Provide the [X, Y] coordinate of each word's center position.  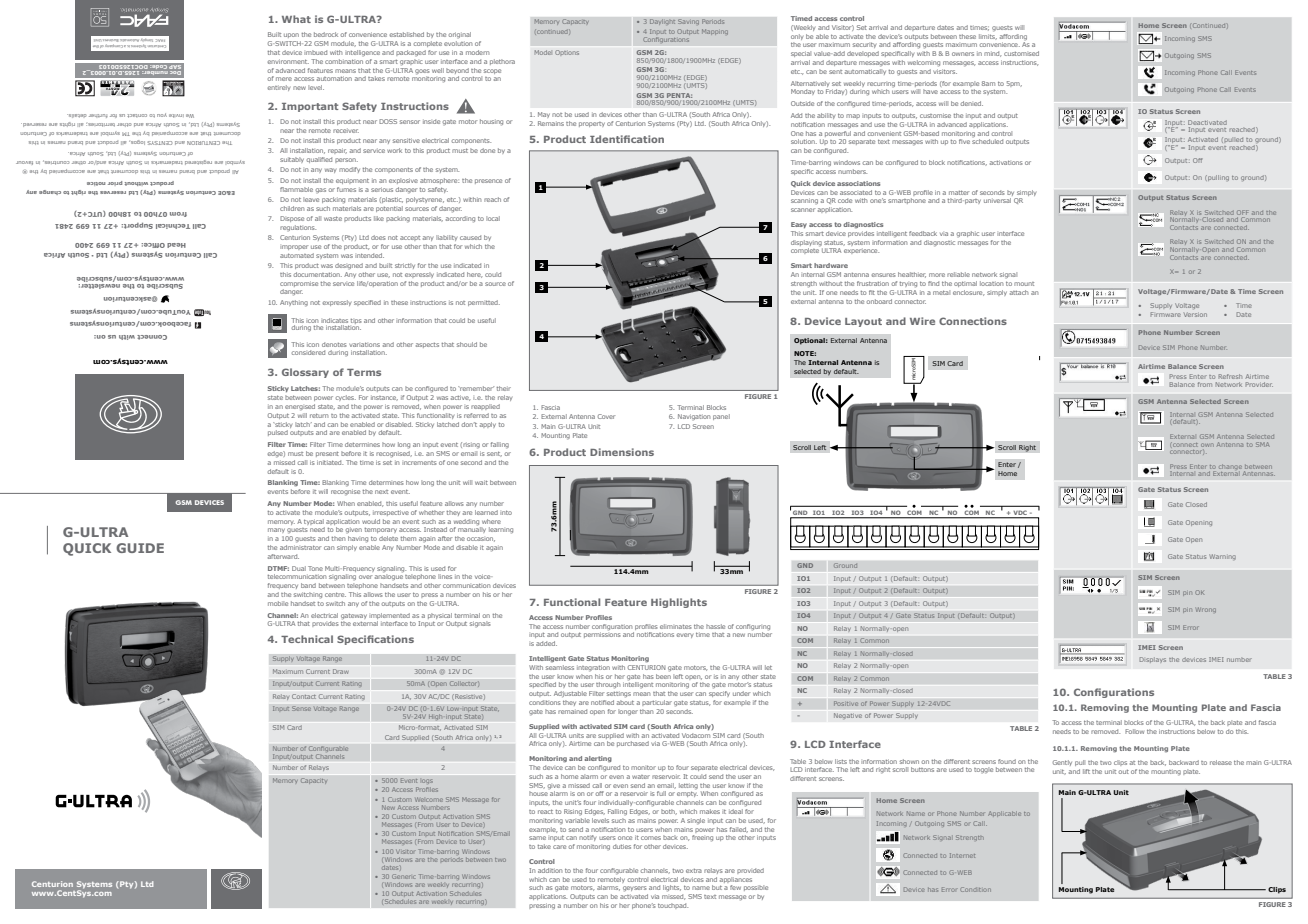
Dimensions [622, 452]
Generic [403, 876]
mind [993, 54]
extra [694, 871]
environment [288, 61]
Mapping [715, 32]
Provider [1259, 384]
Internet [962, 855]
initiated [330, 462]
